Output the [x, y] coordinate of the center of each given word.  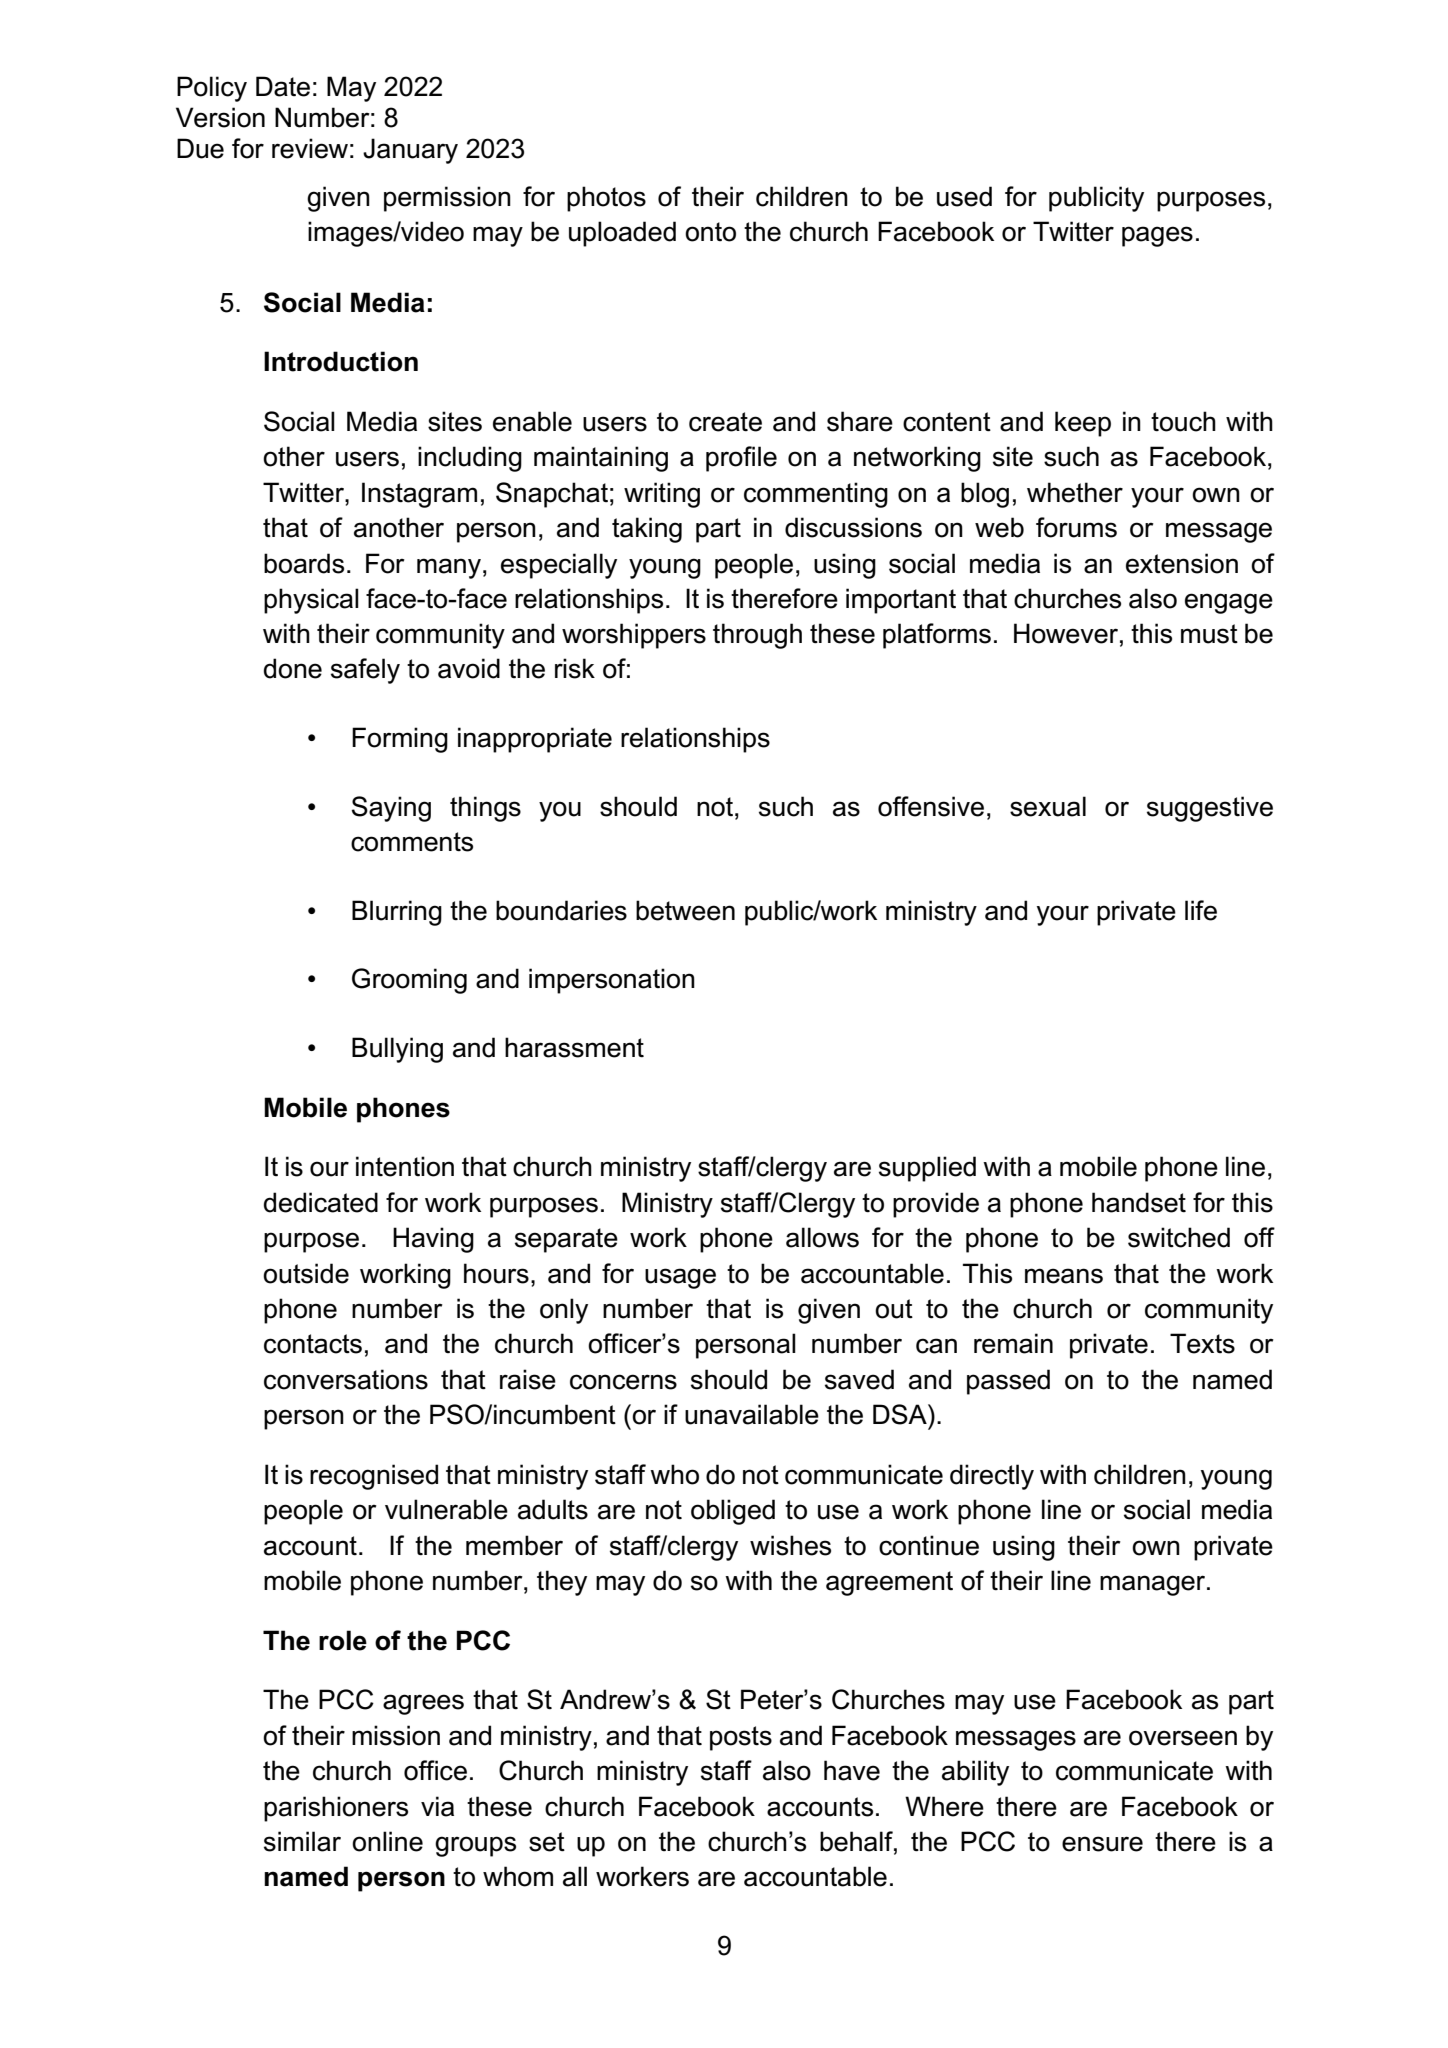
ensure [1102, 1844]
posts [741, 1738]
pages [1157, 236]
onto [710, 232]
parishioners [336, 1809]
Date [283, 86]
